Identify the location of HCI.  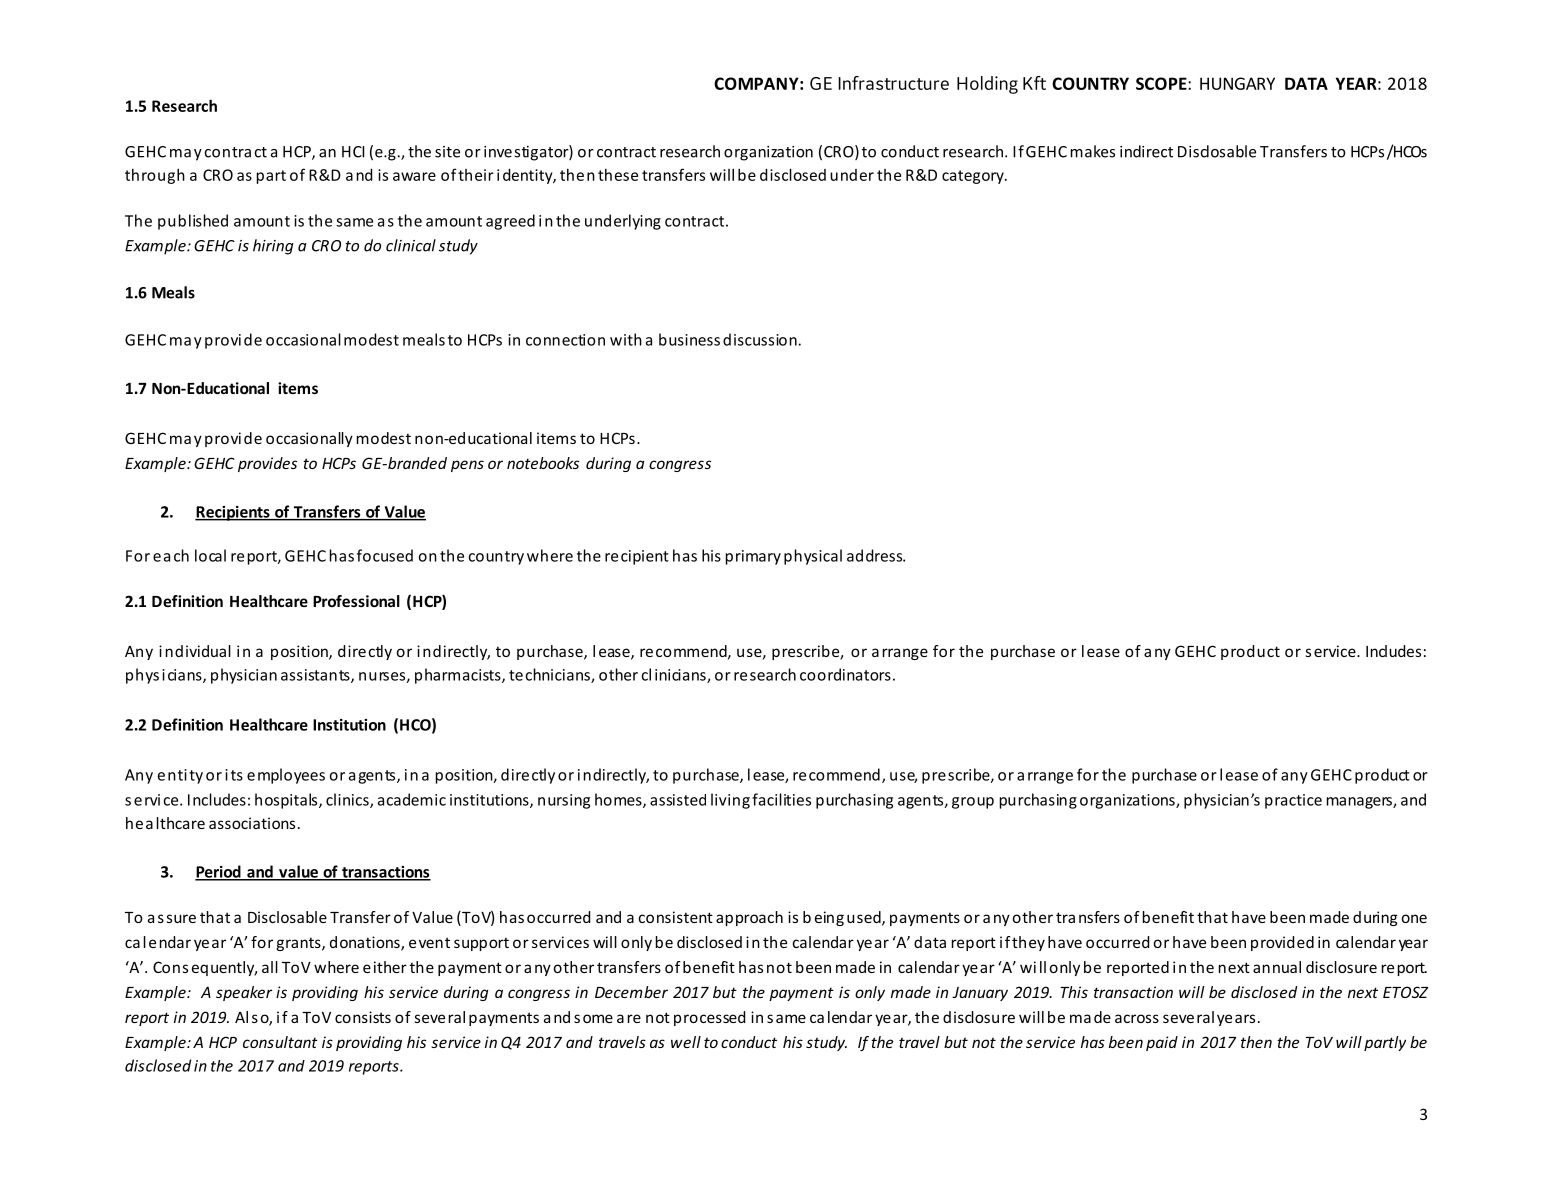
(353, 152).
